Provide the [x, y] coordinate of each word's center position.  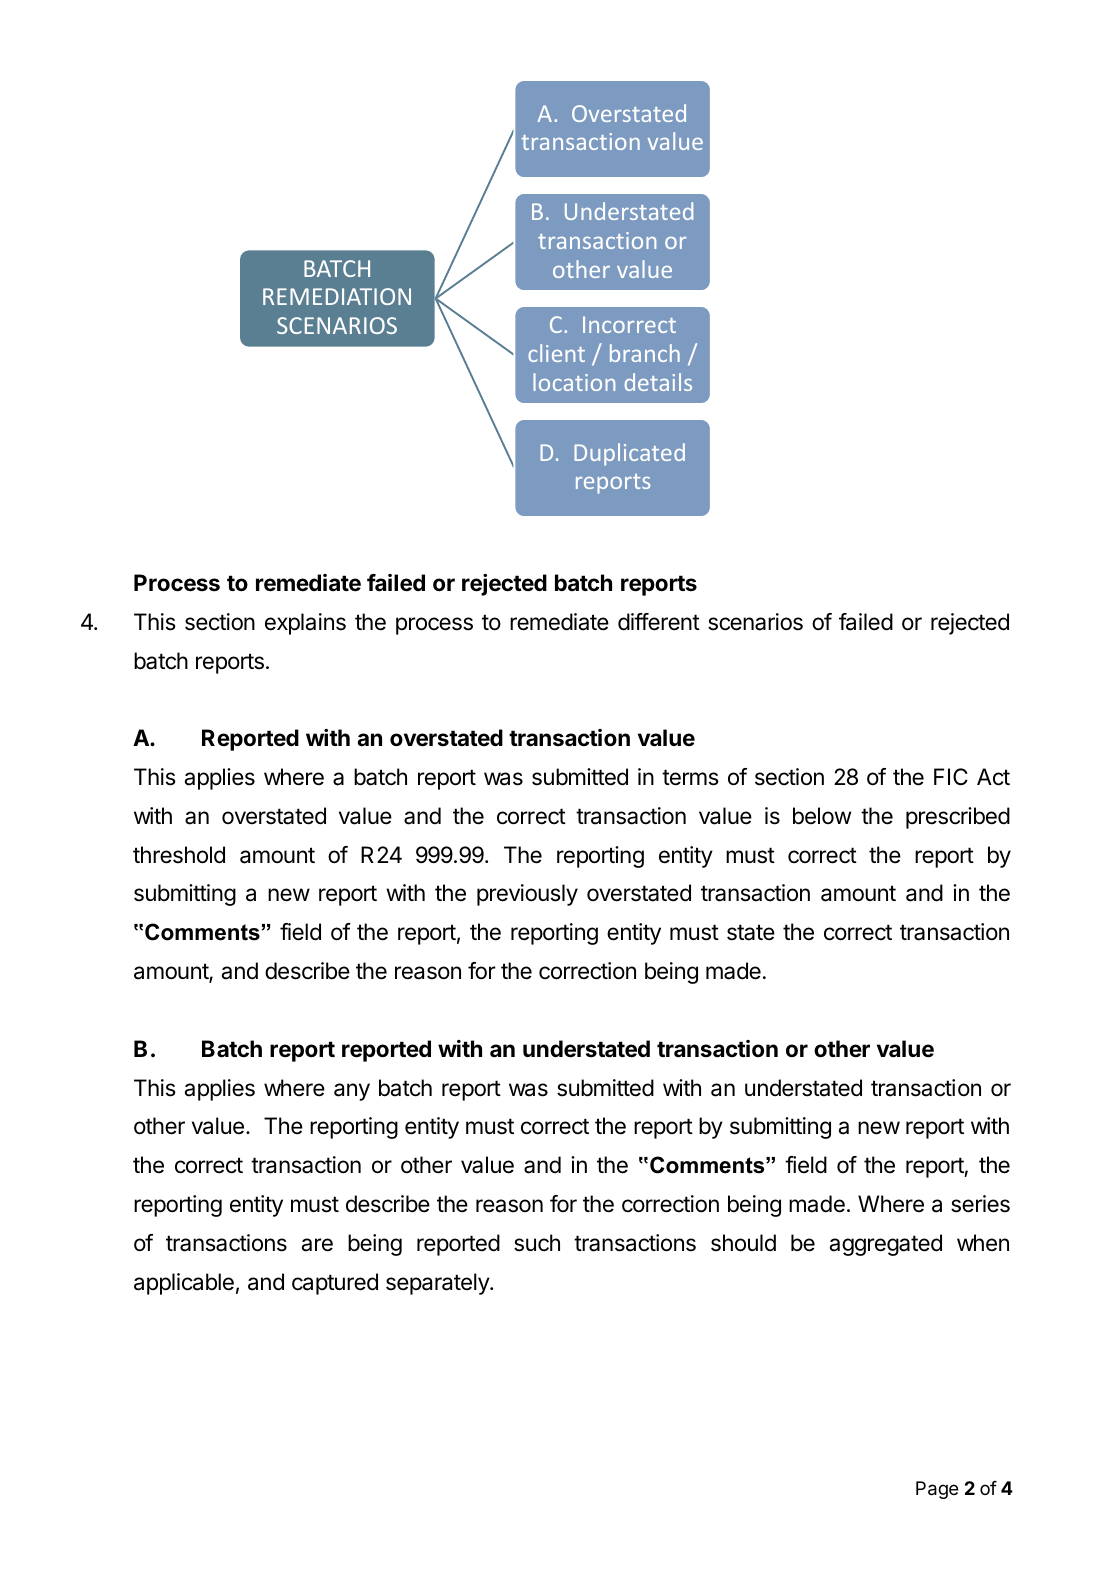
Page [937, 1490]
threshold [179, 855]
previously [527, 895]
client [556, 353]
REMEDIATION [337, 296]
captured [335, 1284]
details [658, 382]
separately [438, 1284]
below [822, 816]
